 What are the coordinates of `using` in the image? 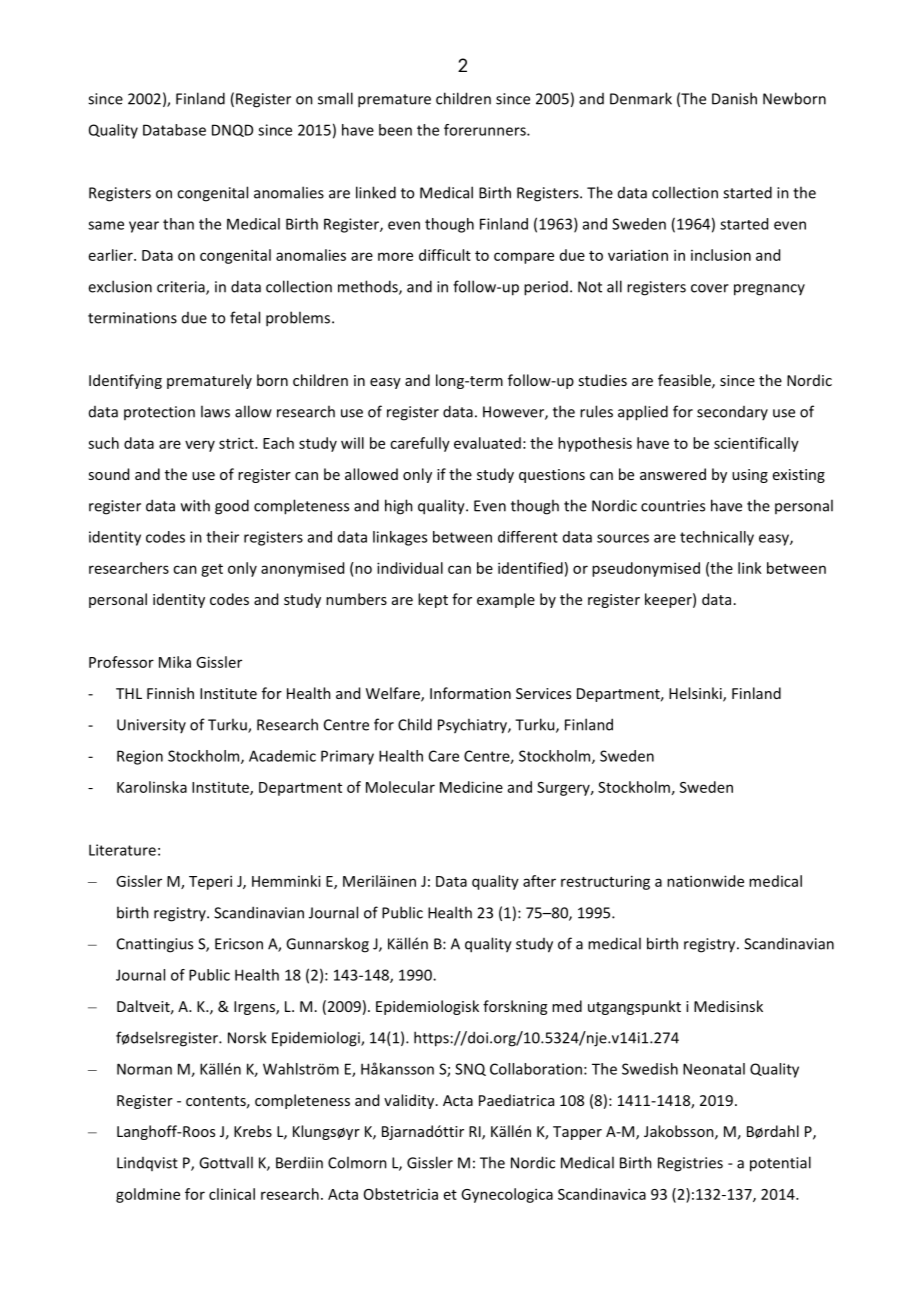 It's located at (750, 476).
